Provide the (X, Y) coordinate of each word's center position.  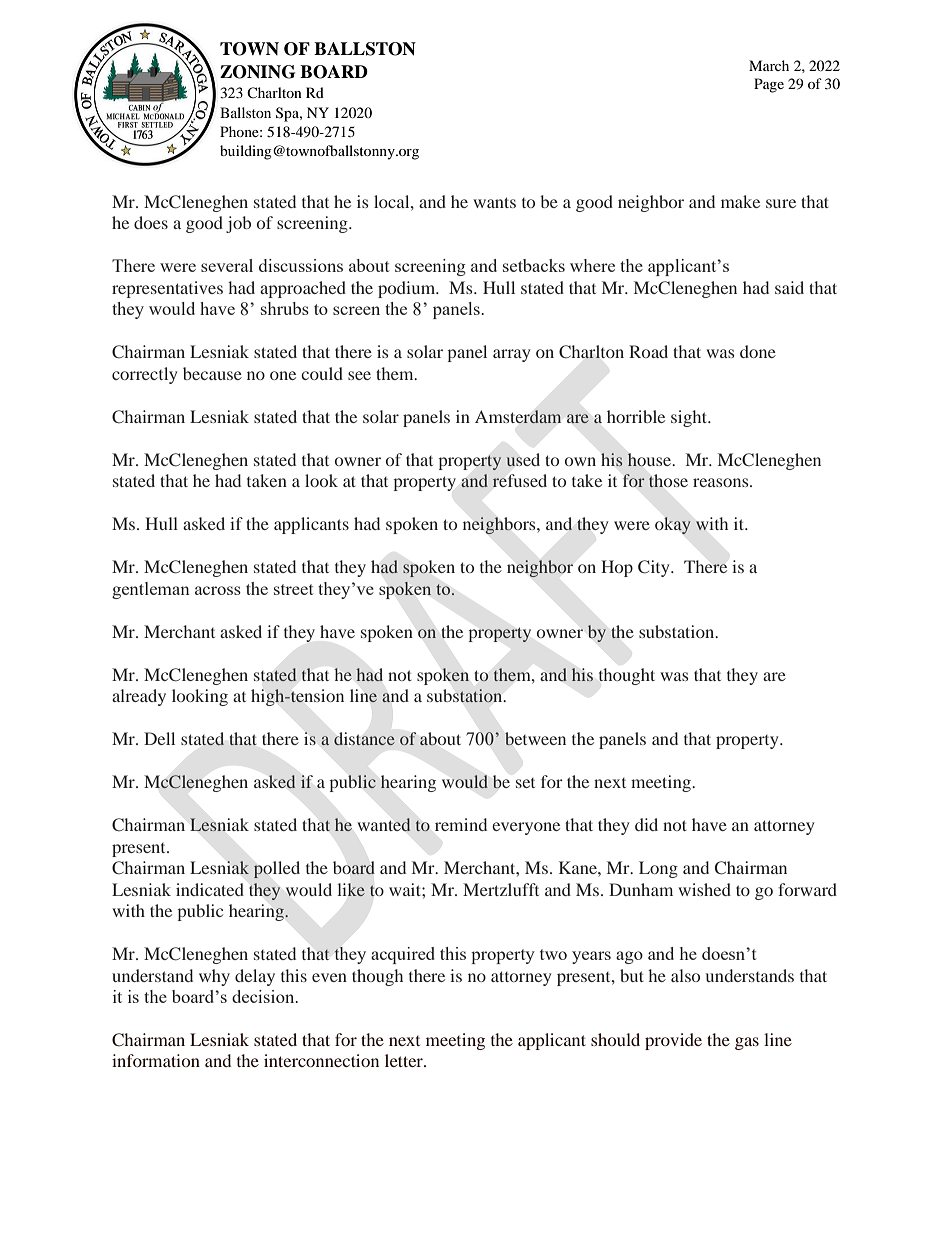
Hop (617, 568)
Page (769, 85)
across (218, 590)
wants (494, 202)
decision (264, 996)
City (655, 568)
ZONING (257, 72)
